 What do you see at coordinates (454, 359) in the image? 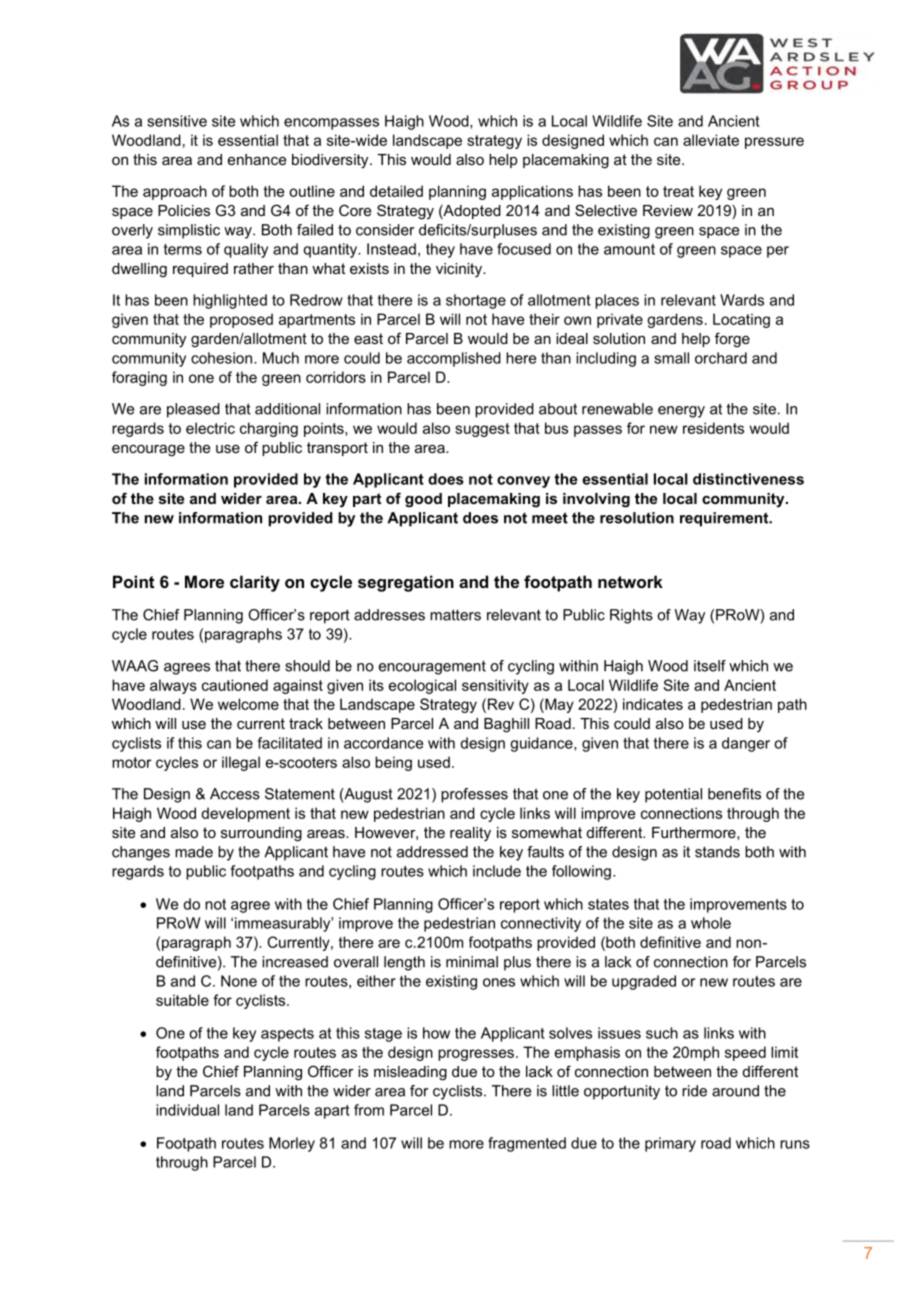
I see `accomplished` at bounding box center [454, 359].
